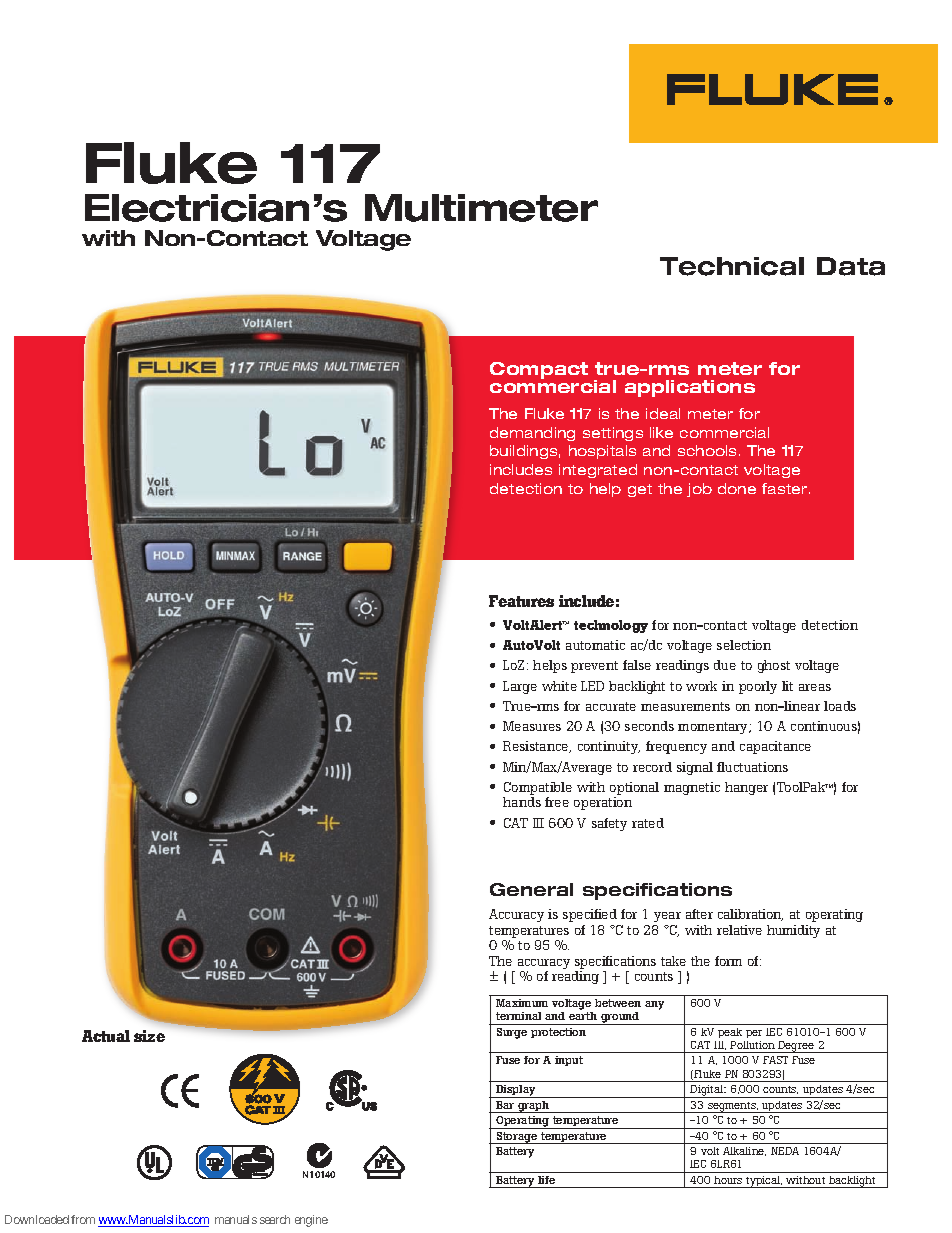 This document has height=1233, width=952. What do you see at coordinates (83, 1219) in the document?
I see `from` at bounding box center [83, 1219].
